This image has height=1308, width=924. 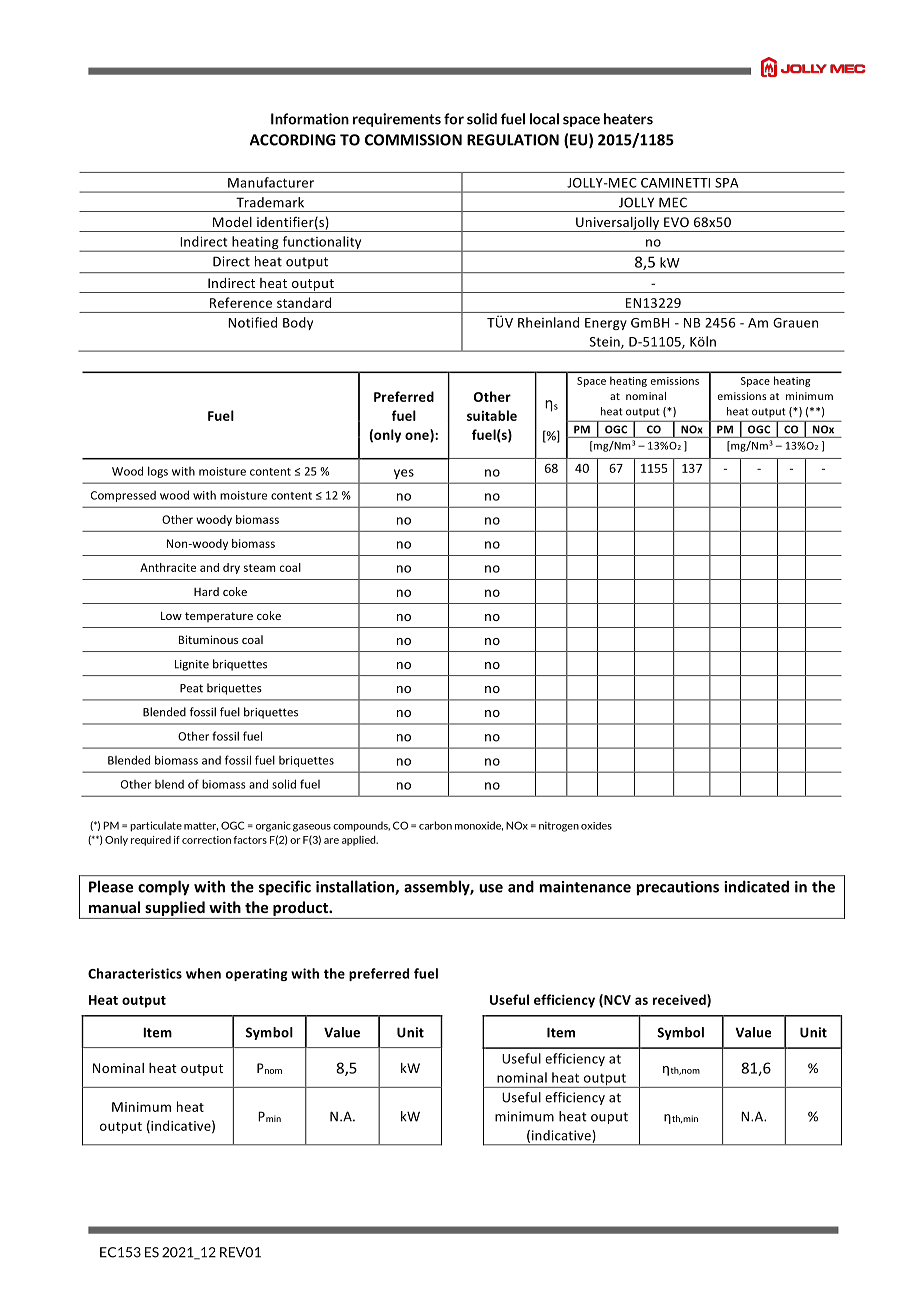 I want to click on steam, so click(x=260, y=568).
